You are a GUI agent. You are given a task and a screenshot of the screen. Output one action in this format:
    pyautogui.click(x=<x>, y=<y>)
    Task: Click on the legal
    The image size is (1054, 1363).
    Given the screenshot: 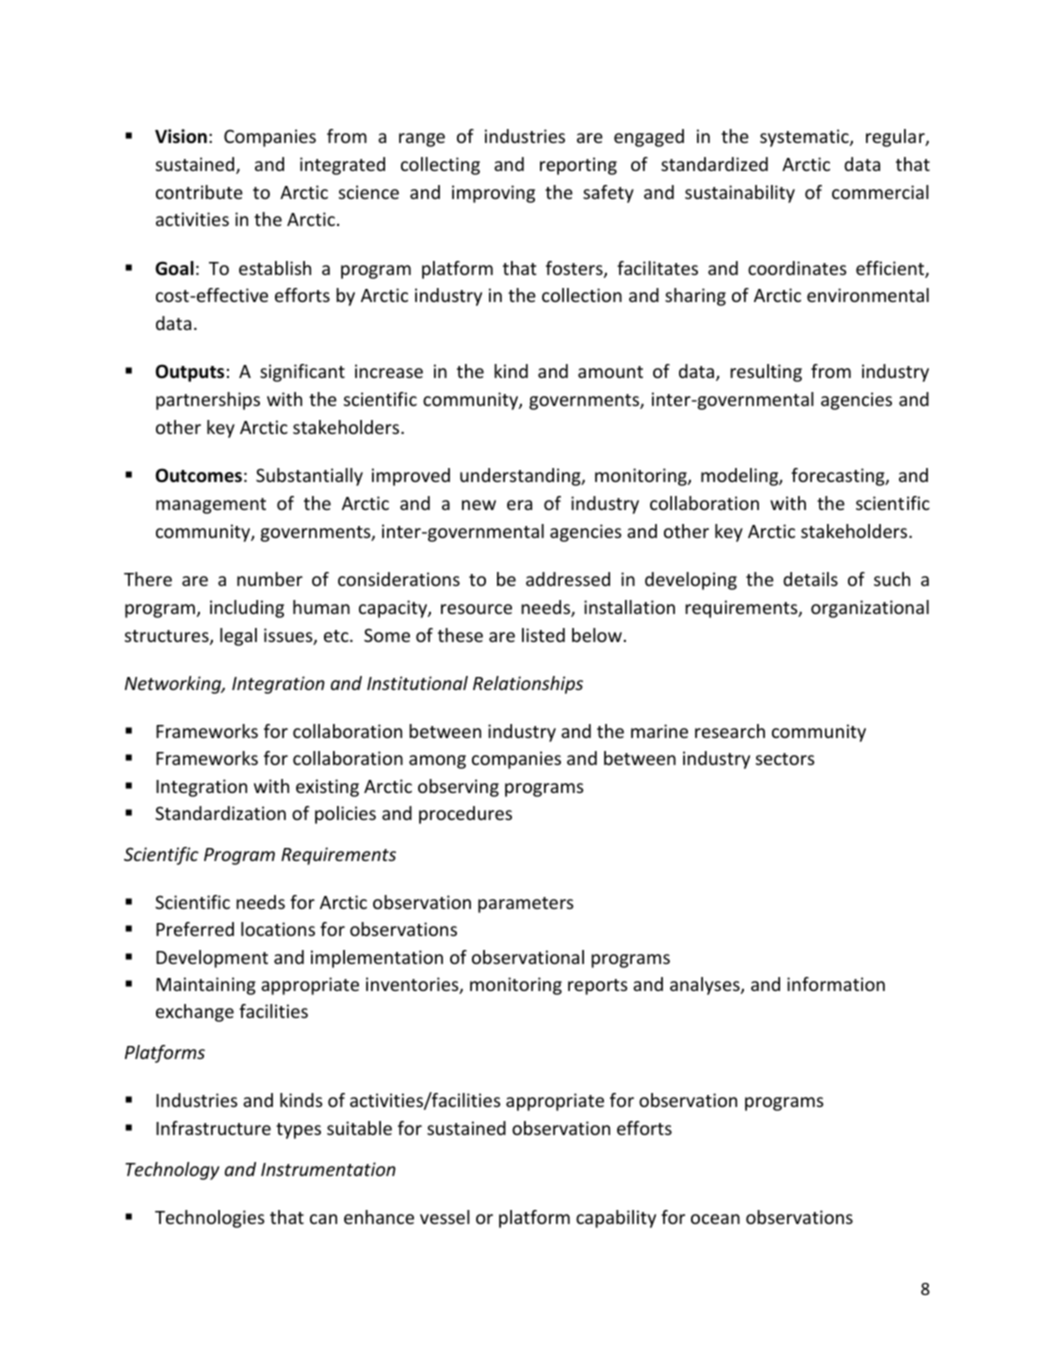 What is the action you would take?
    pyautogui.click(x=238, y=637)
